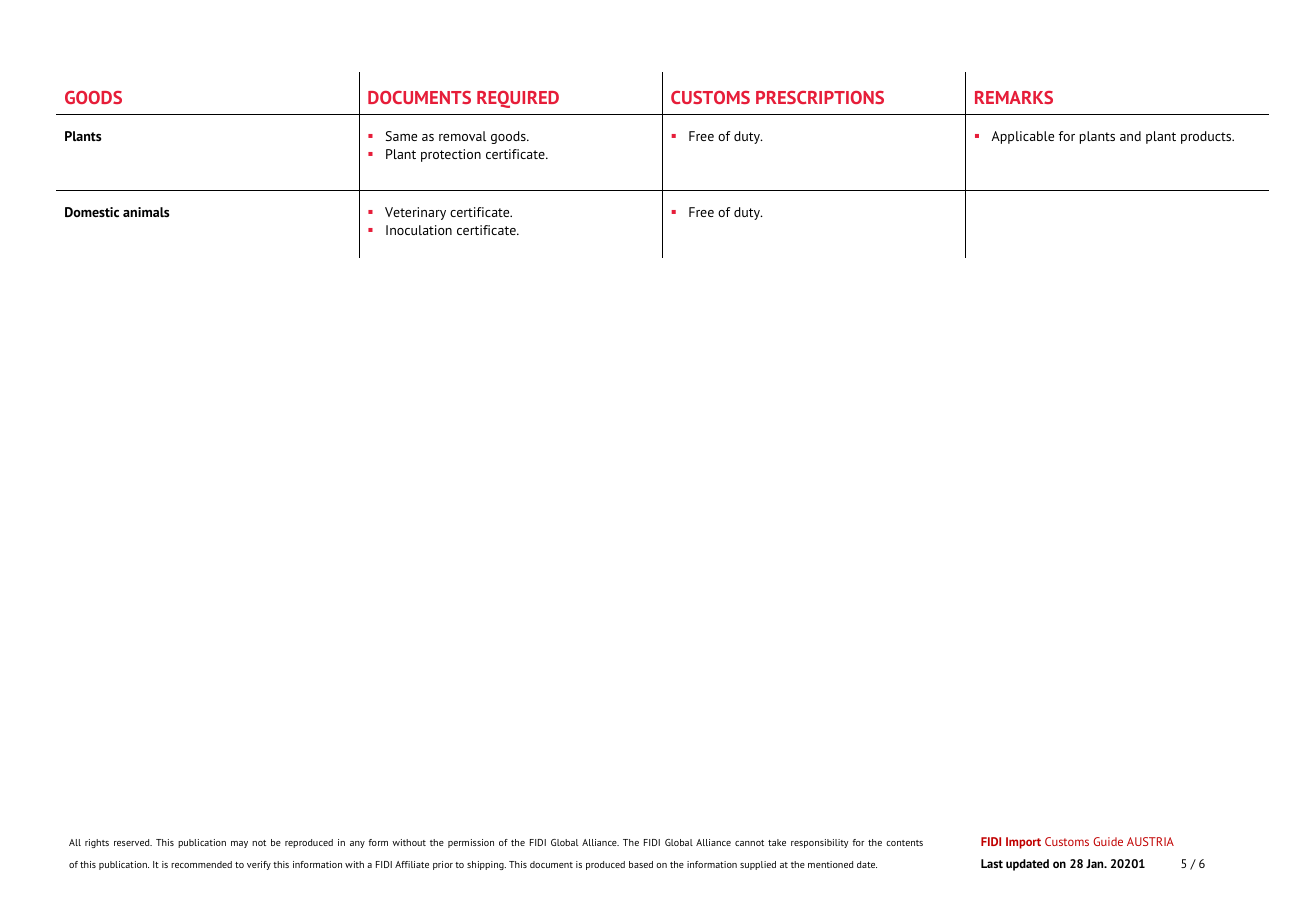 The height and width of the page is (924, 1308). Describe the element at coordinates (1022, 137) in the page. I see `Applicable` at that location.
